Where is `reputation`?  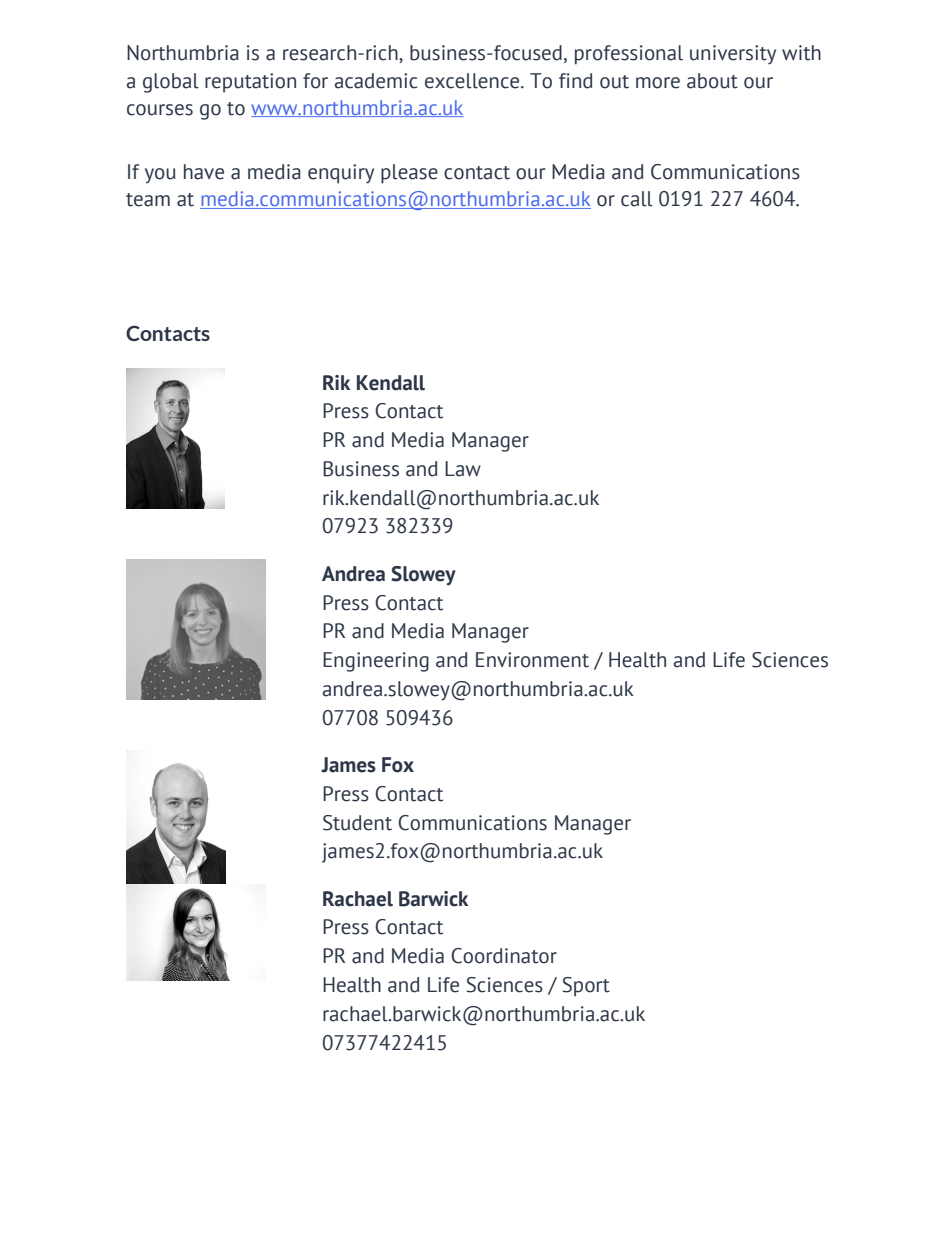 reputation is located at coordinates (250, 83).
